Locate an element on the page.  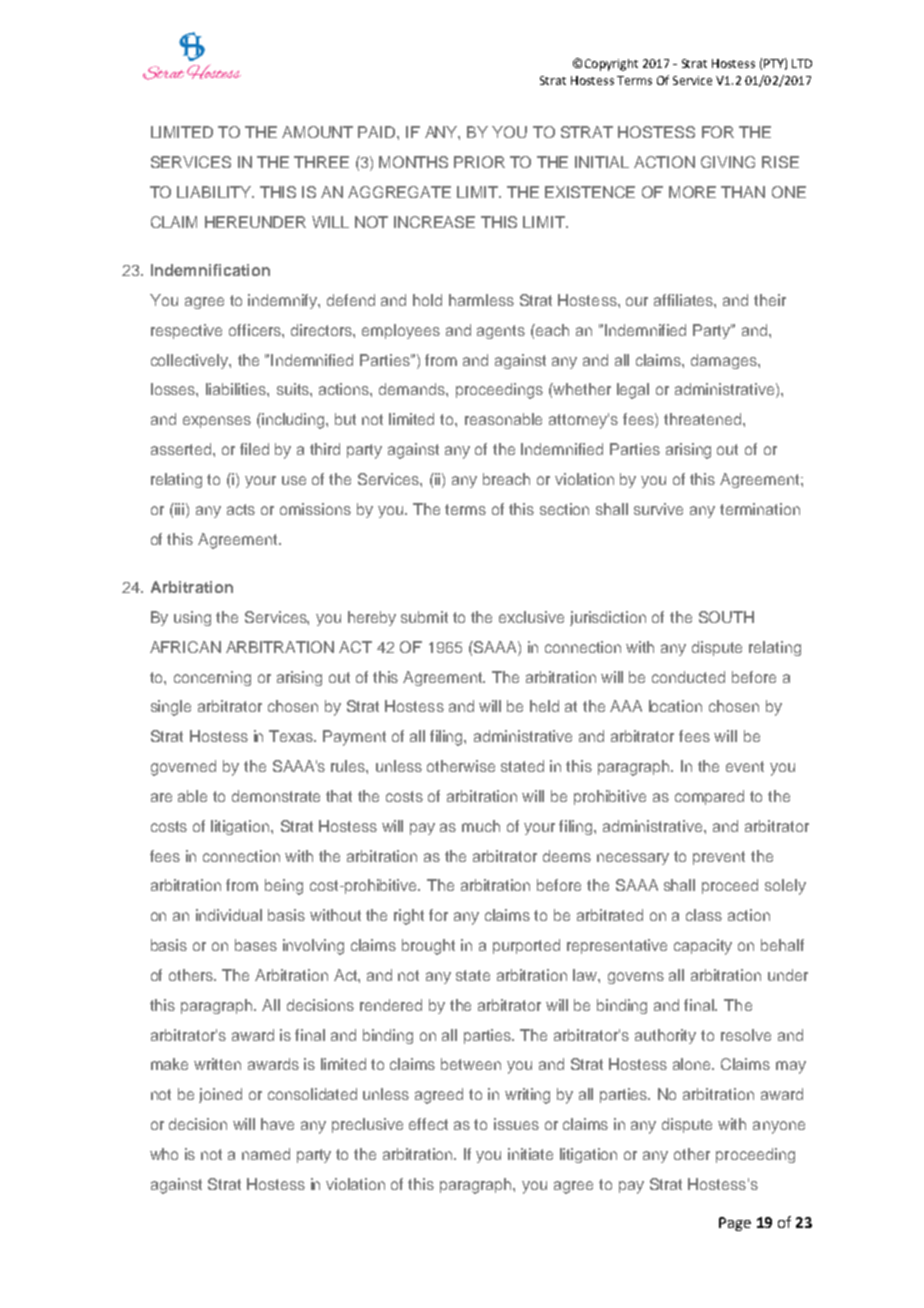
PRIOR is located at coordinates (479, 162).
